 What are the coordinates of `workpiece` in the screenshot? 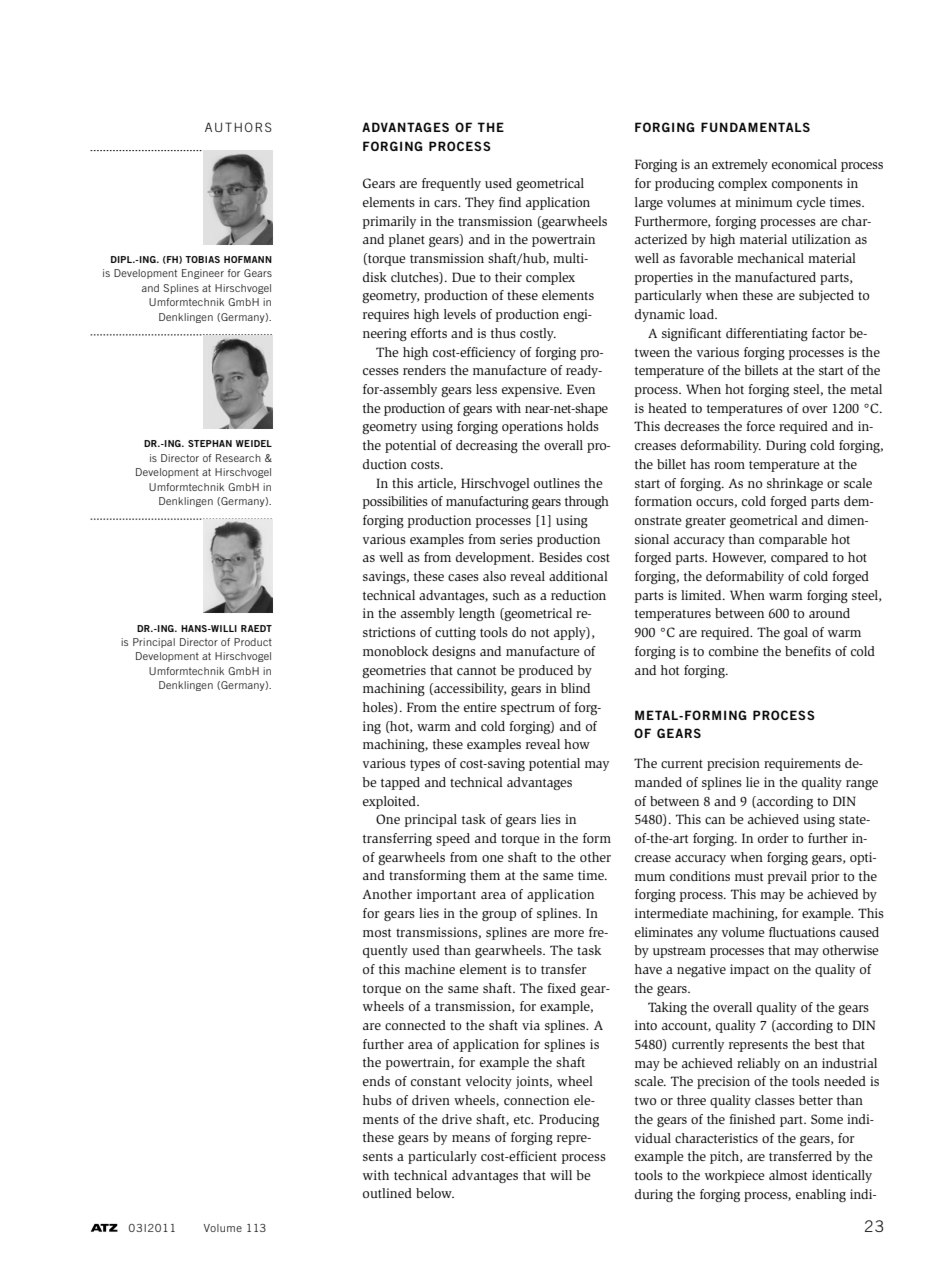 It's located at (735, 1176).
